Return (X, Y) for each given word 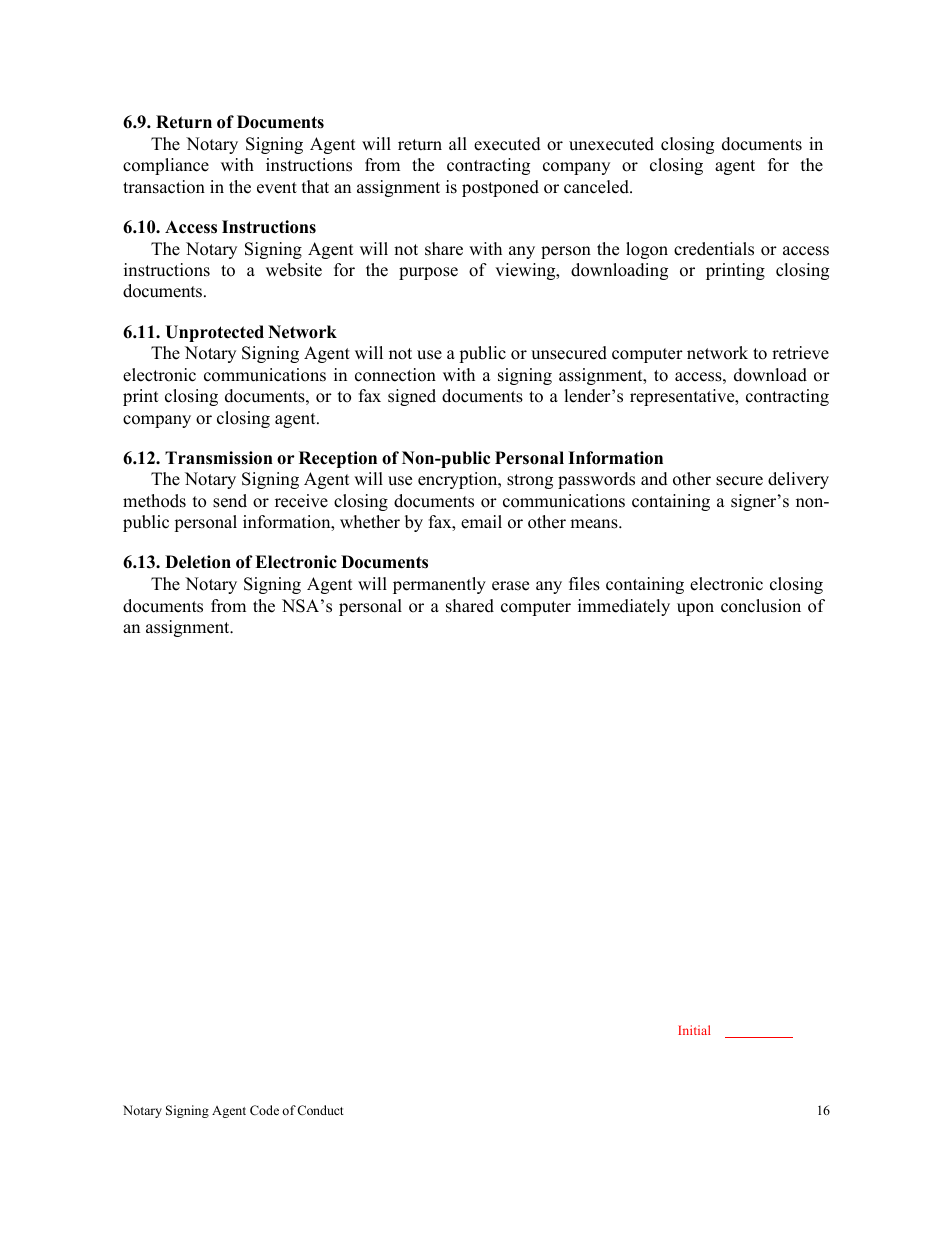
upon (695, 609)
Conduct (320, 1110)
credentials (714, 249)
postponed (500, 188)
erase (510, 586)
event (277, 188)
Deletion (198, 562)
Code (264, 1110)
